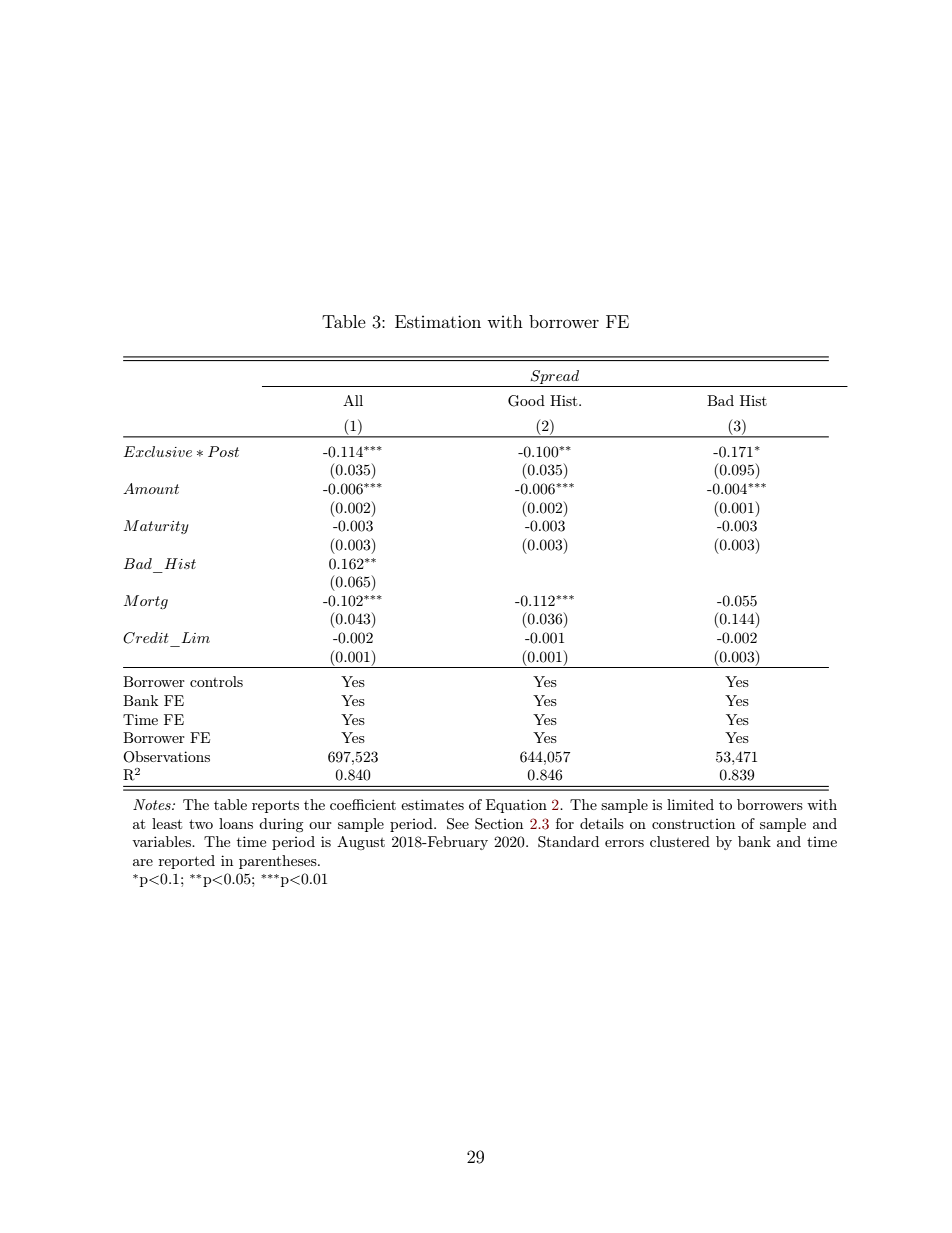 The height and width of the screenshot is (1233, 952). What do you see at coordinates (229, 452) in the screenshot?
I see `ost` at bounding box center [229, 452].
